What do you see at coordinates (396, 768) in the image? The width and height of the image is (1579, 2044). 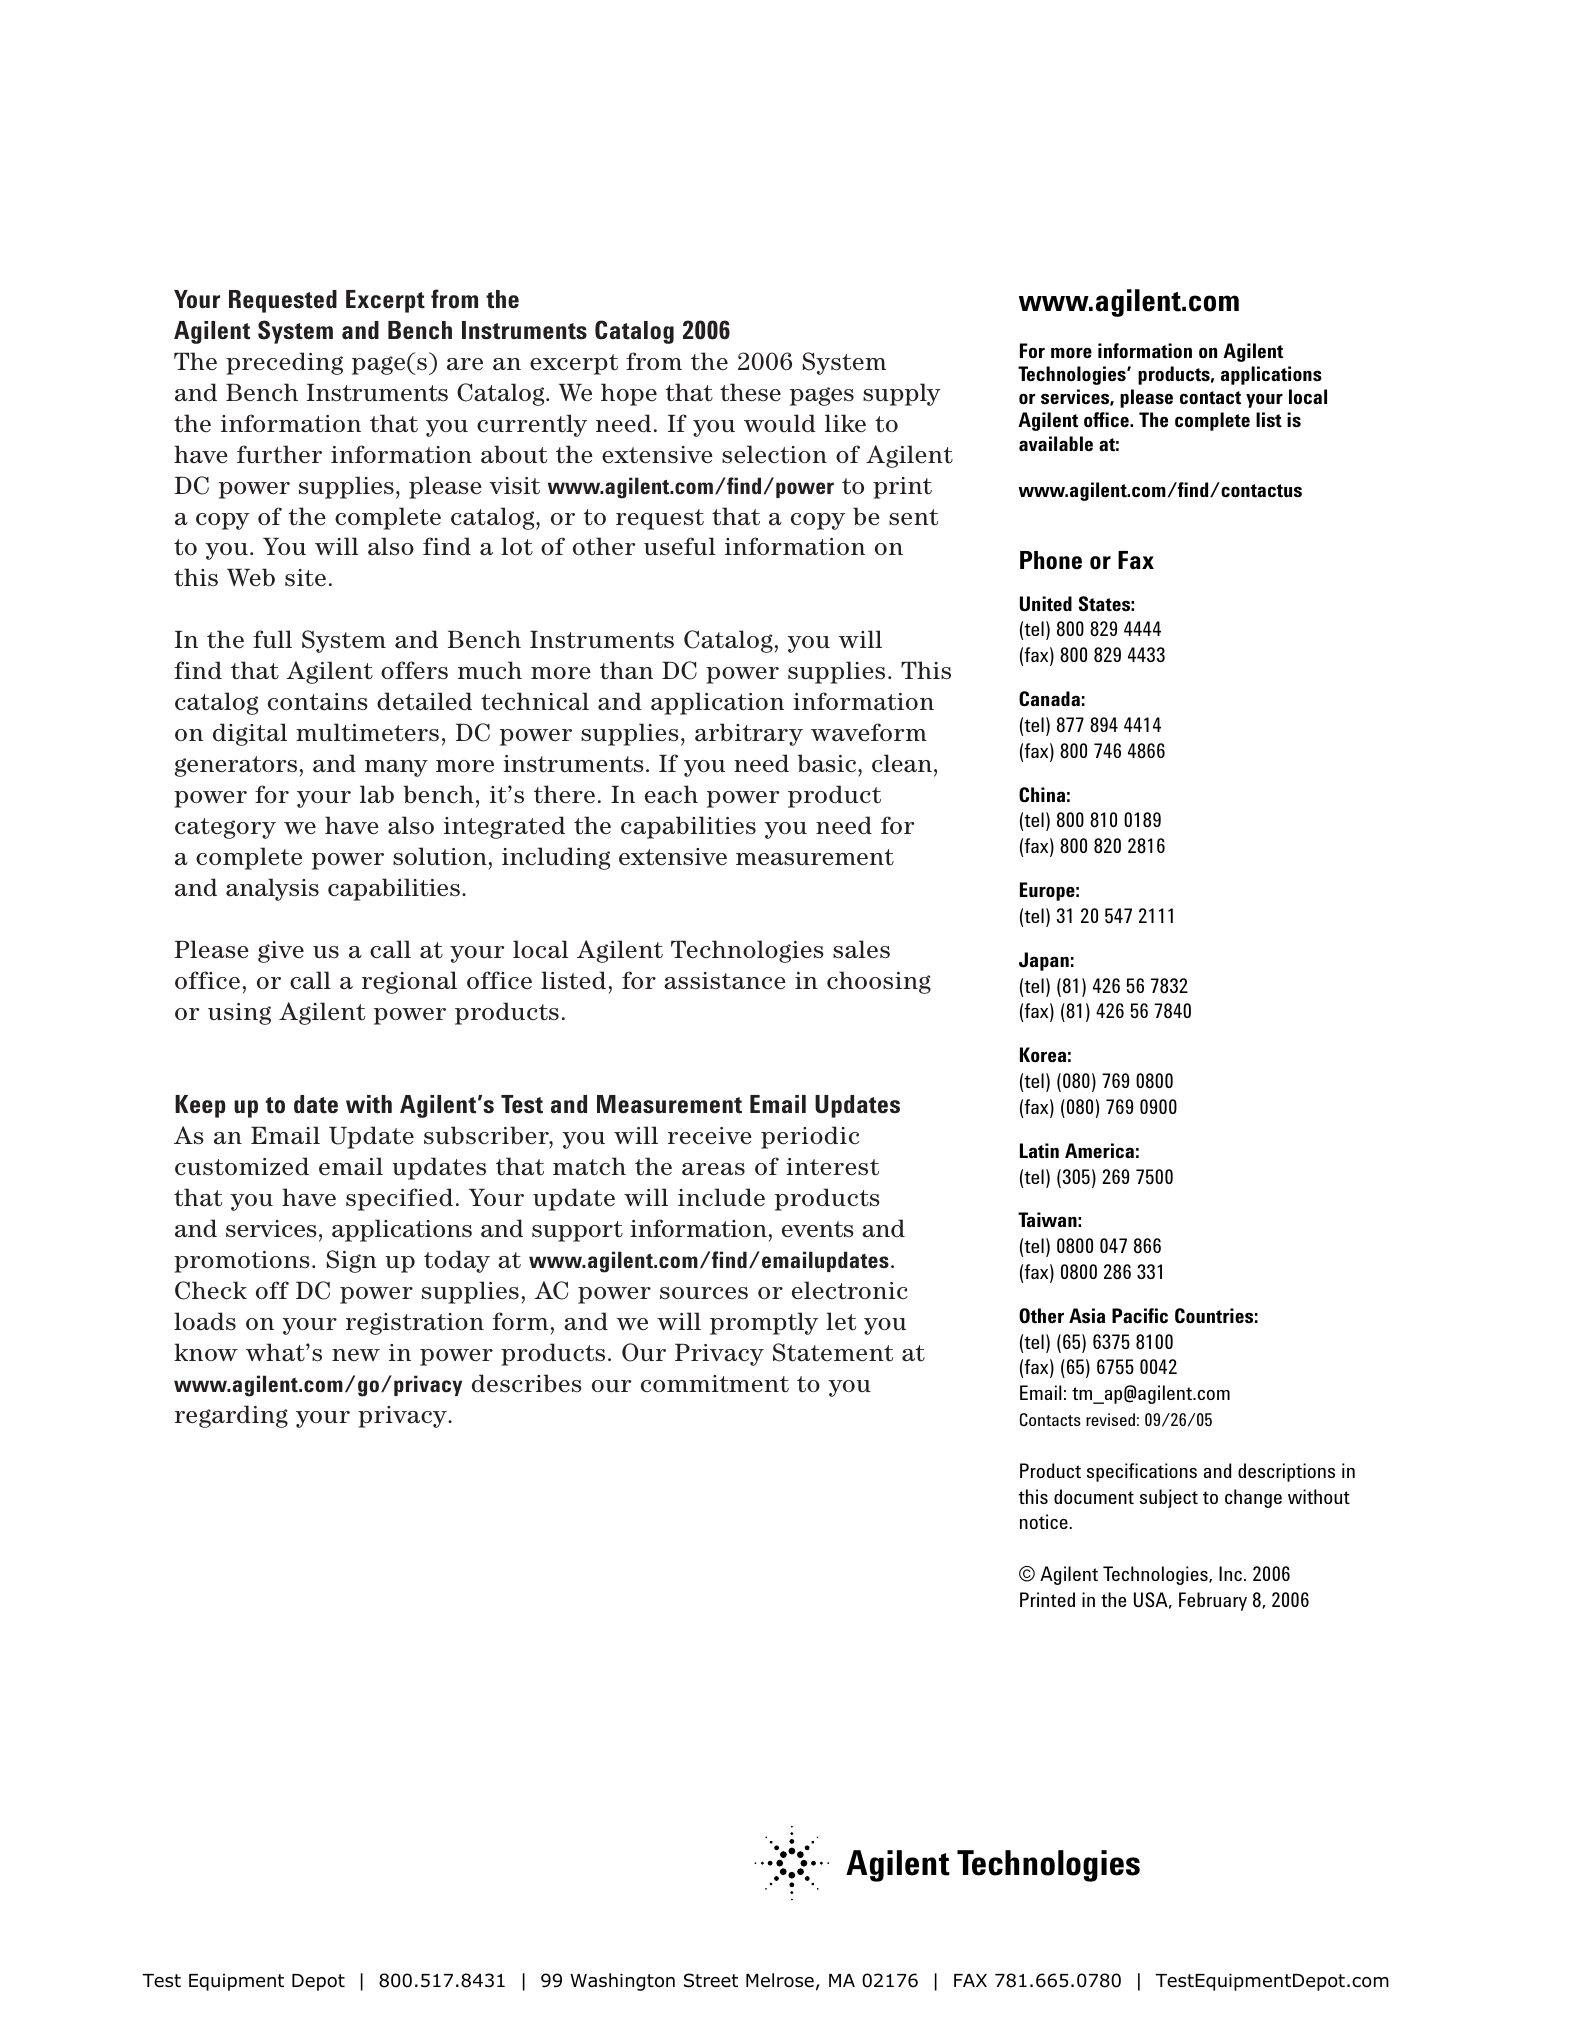 I see `many` at bounding box center [396, 768].
